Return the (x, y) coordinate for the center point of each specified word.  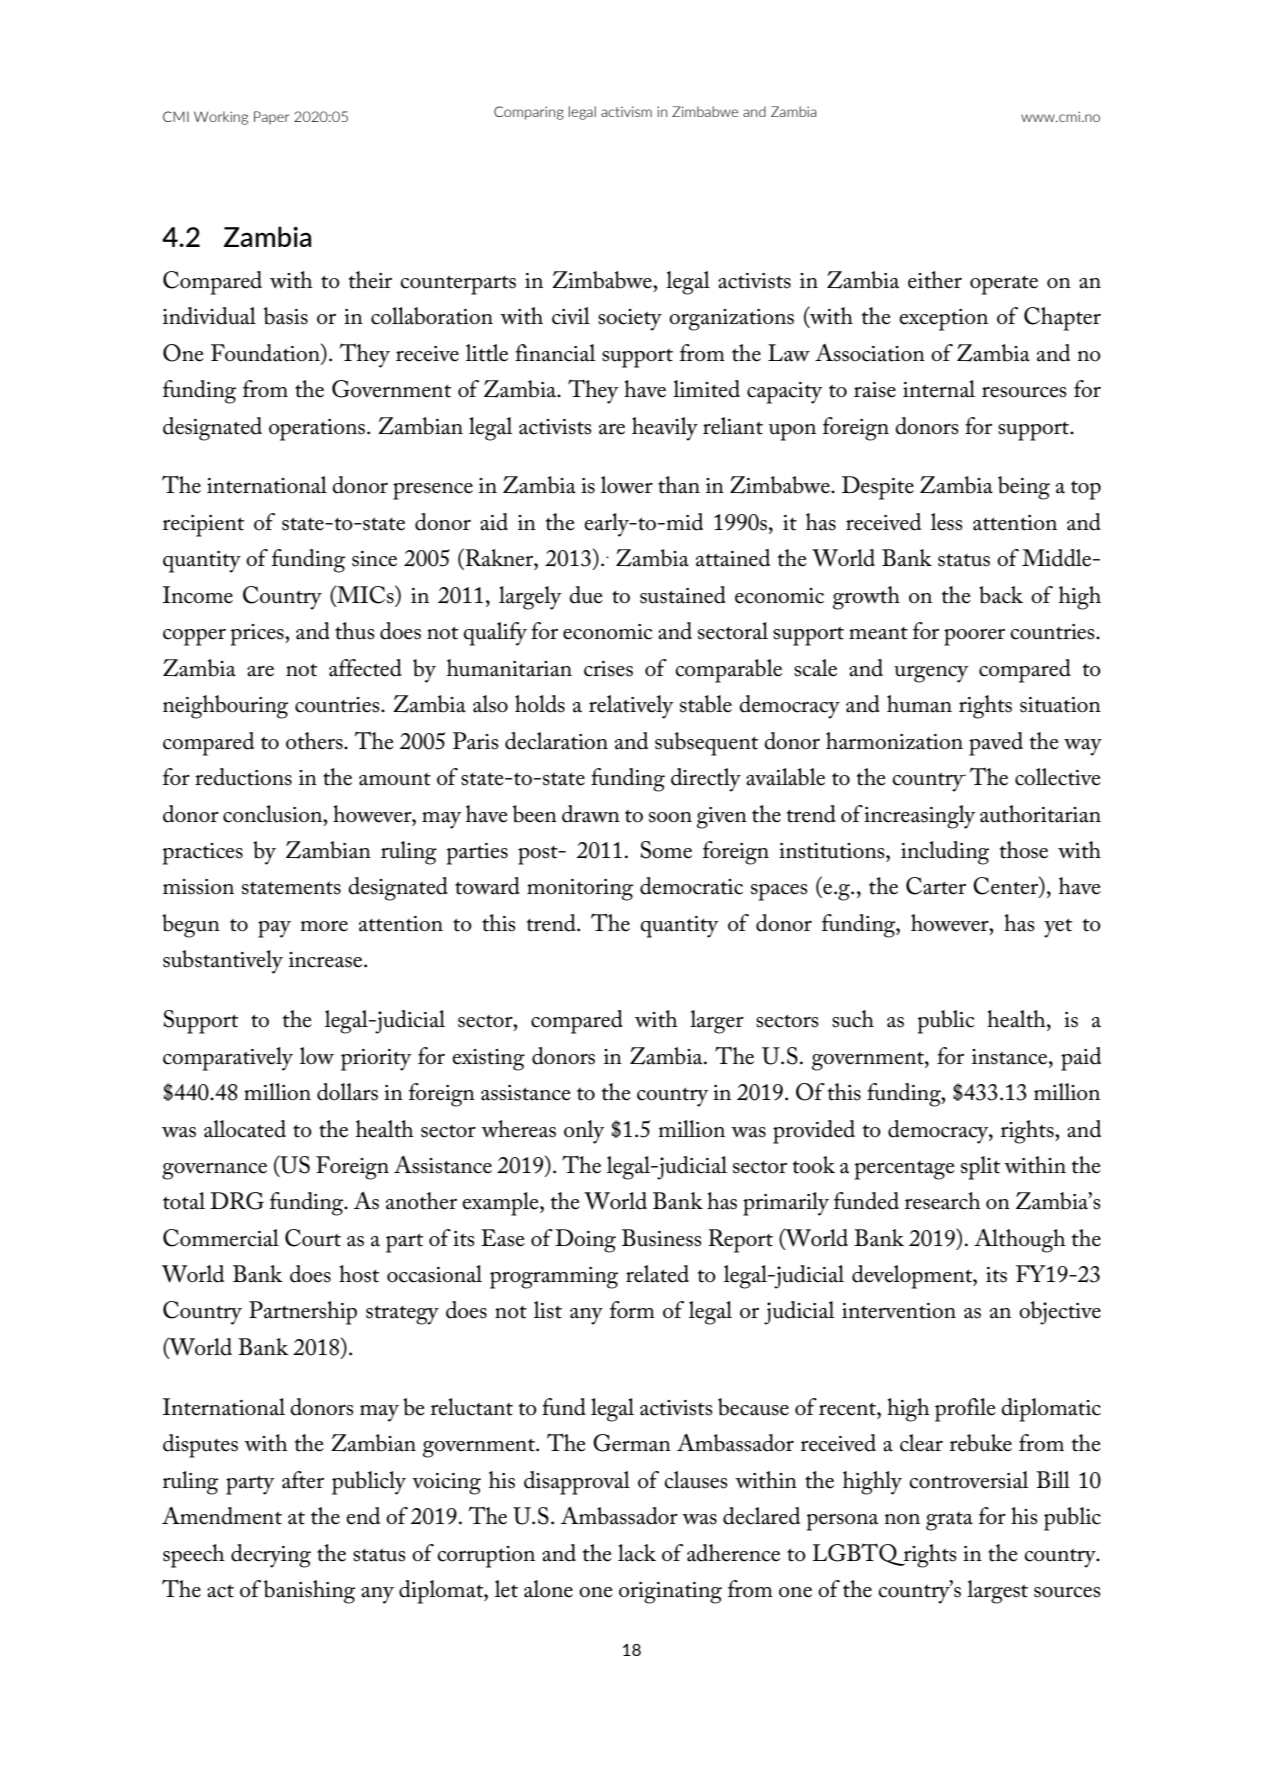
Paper (271, 118)
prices (258, 635)
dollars (347, 1092)
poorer (974, 637)
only (584, 1132)
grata (949, 1521)
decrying (271, 1556)
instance (1011, 1057)
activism (626, 111)
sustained (683, 595)
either (935, 280)
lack (637, 1553)
